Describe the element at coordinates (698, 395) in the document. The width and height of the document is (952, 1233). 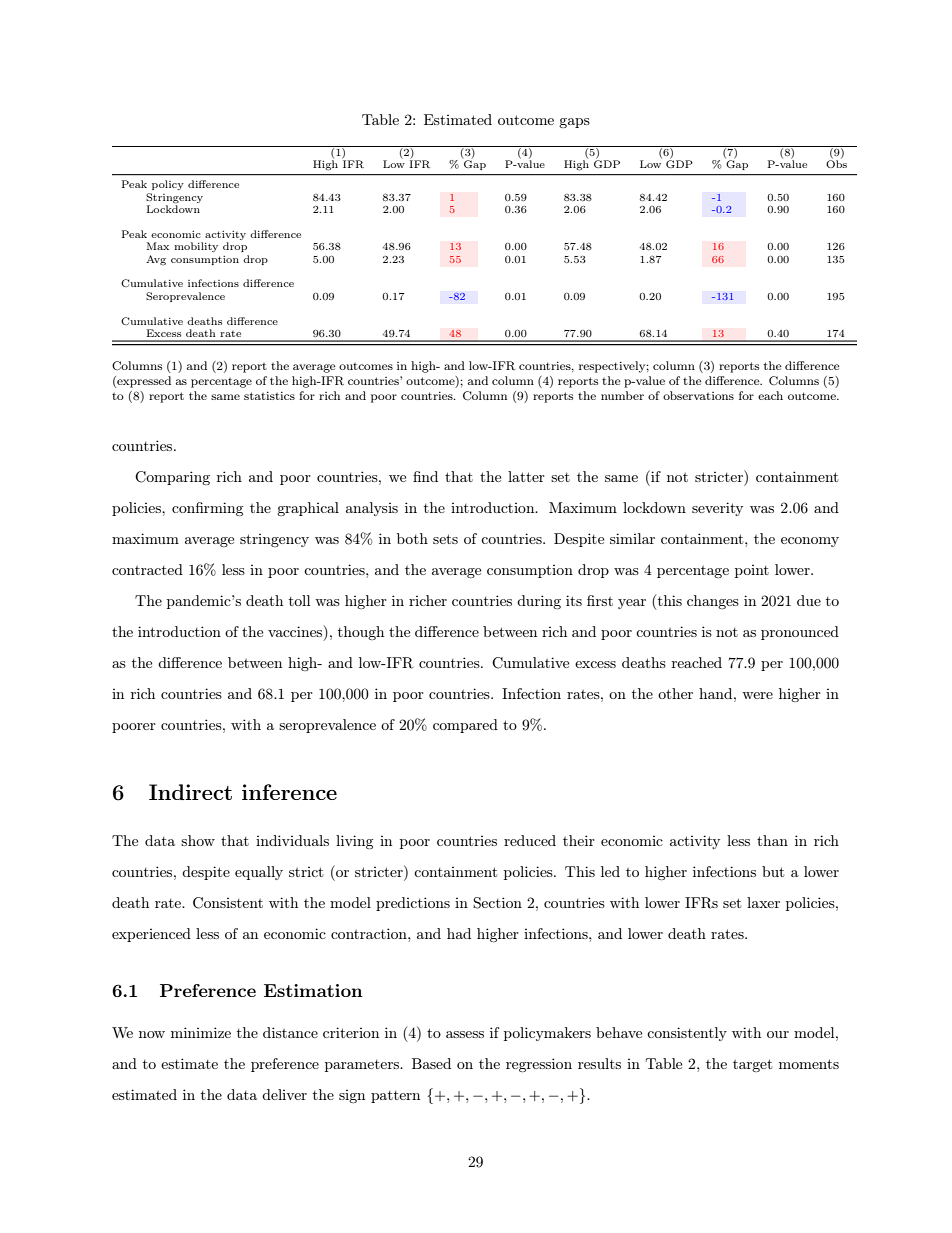
I see `observations` at that location.
